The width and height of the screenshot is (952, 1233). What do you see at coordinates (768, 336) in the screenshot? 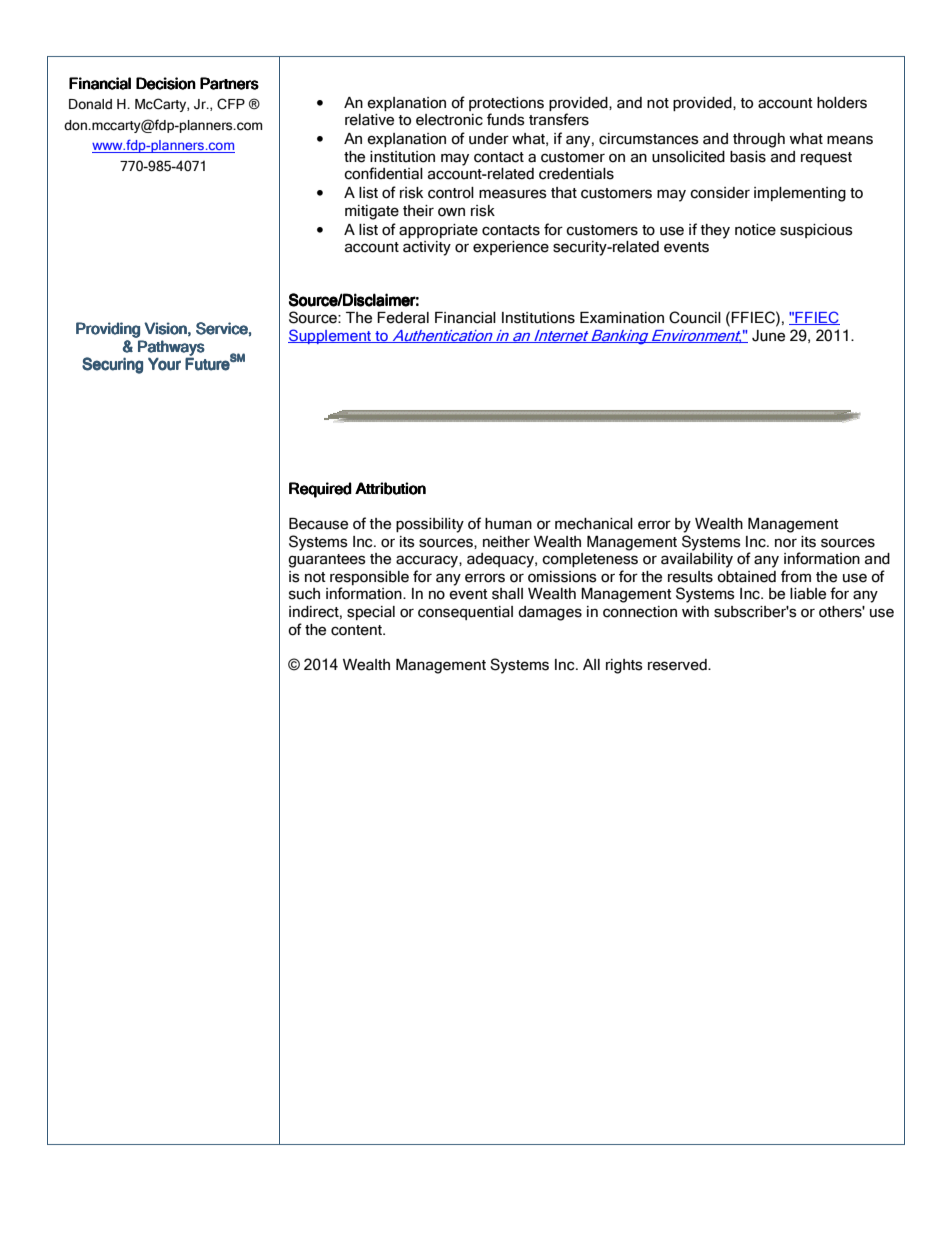
I see `June` at bounding box center [768, 336].
